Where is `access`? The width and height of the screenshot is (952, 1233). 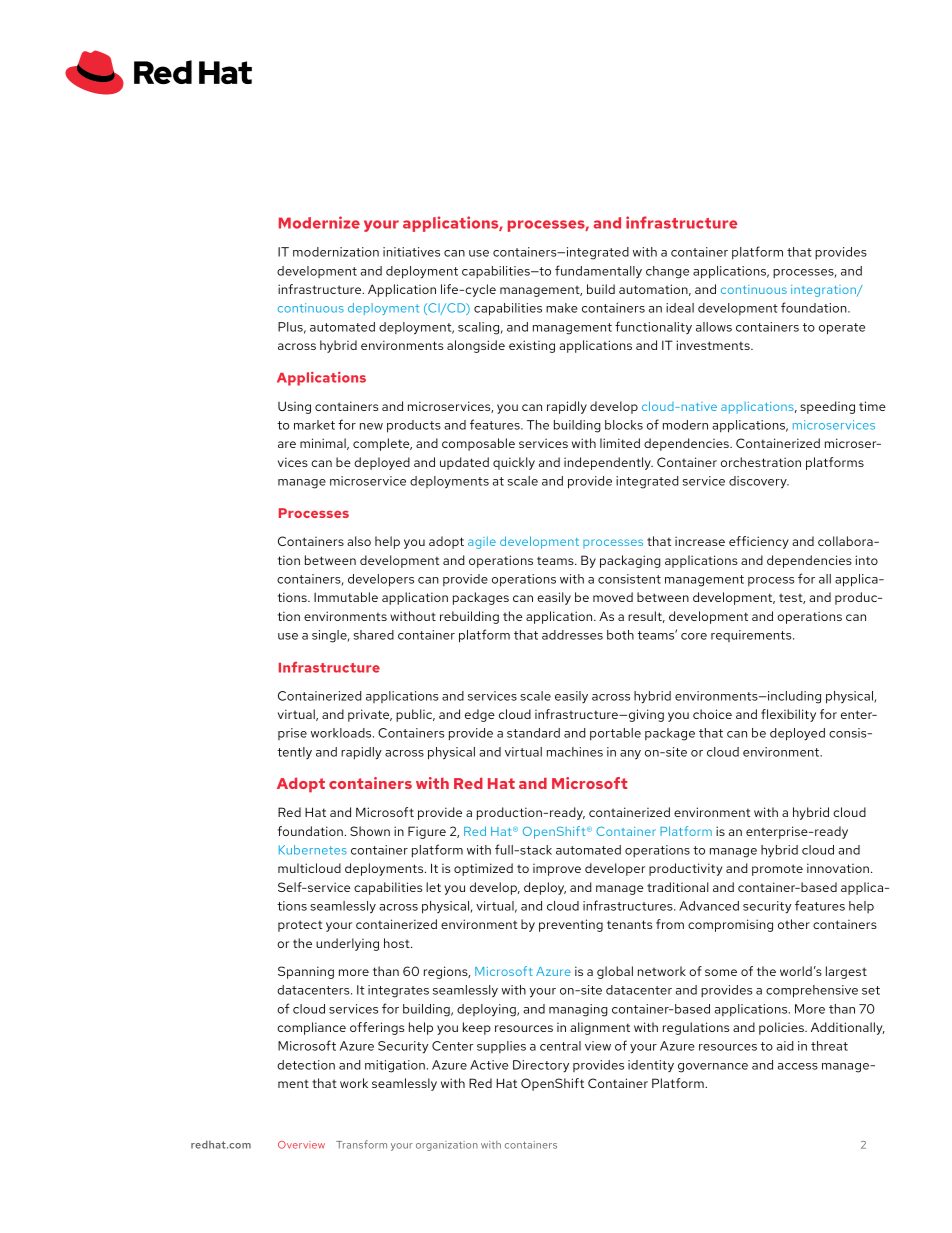
access is located at coordinates (798, 1066).
